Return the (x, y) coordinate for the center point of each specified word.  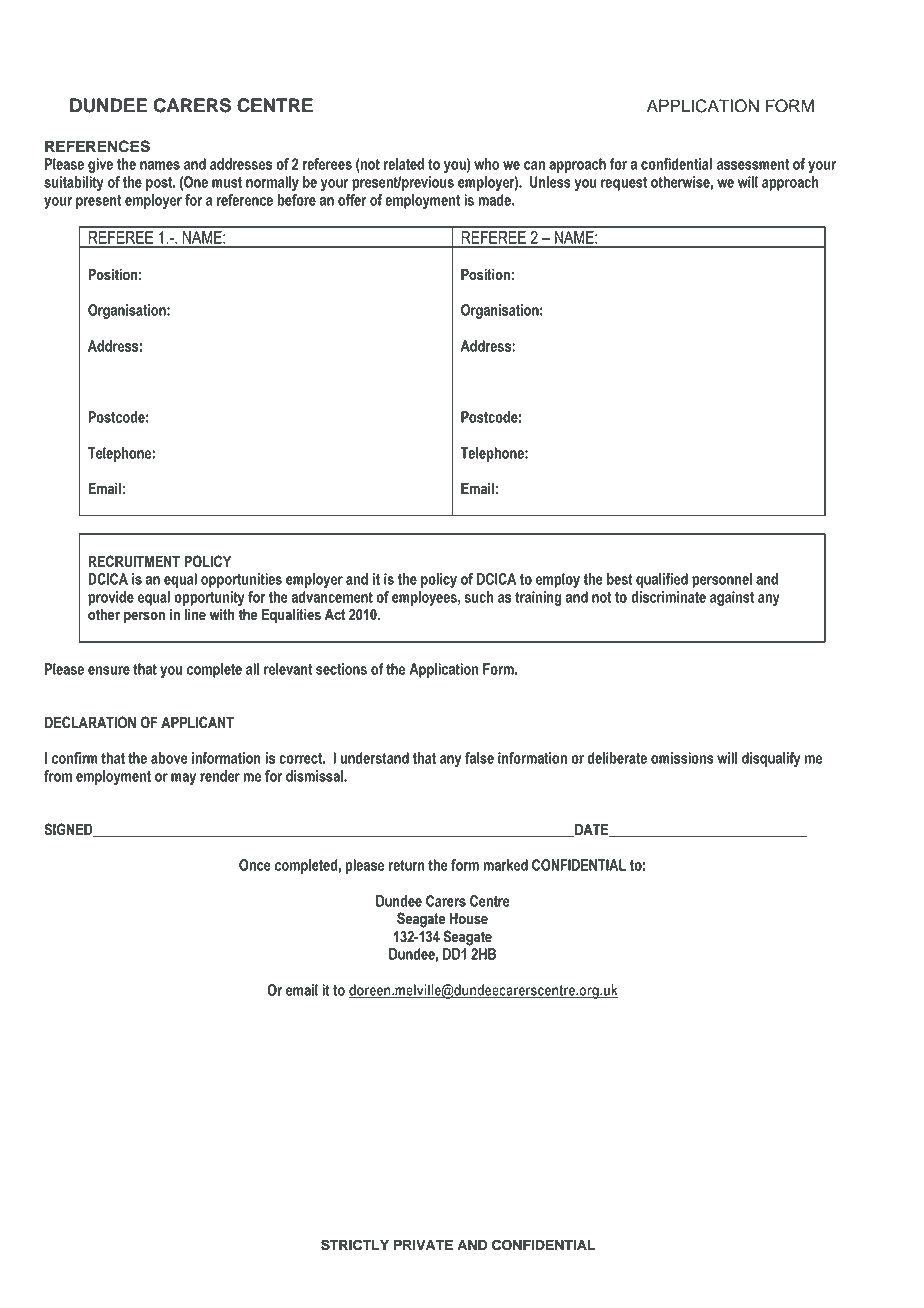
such (479, 597)
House (469, 918)
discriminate (668, 597)
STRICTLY (355, 1245)
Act (335, 614)
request (624, 184)
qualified (662, 580)
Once (255, 865)
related (404, 164)
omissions (682, 758)
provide (111, 598)
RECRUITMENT (134, 561)
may (183, 779)
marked (505, 865)
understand (374, 758)
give (100, 165)
